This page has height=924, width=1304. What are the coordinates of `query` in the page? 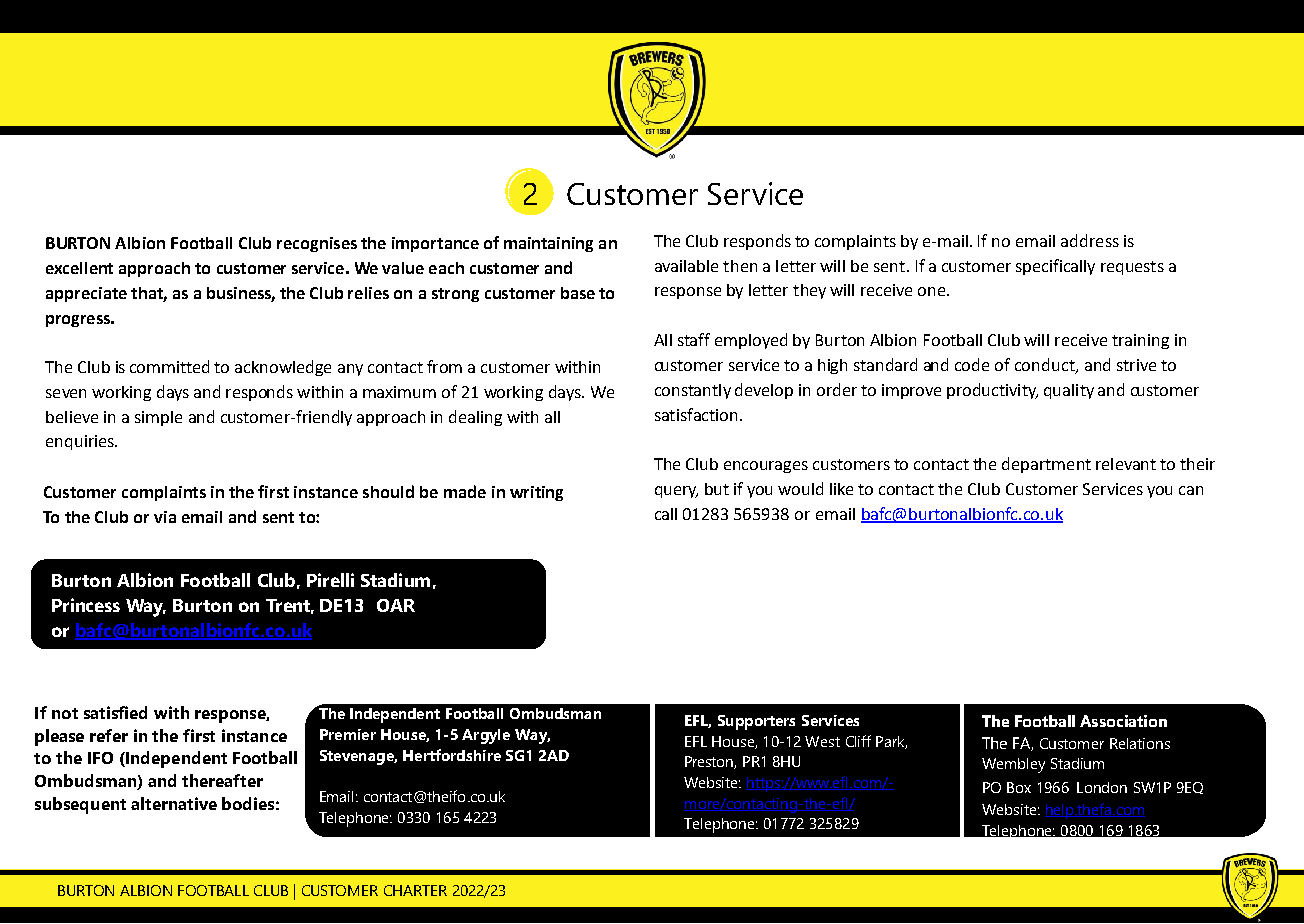 It's located at (676, 492).
